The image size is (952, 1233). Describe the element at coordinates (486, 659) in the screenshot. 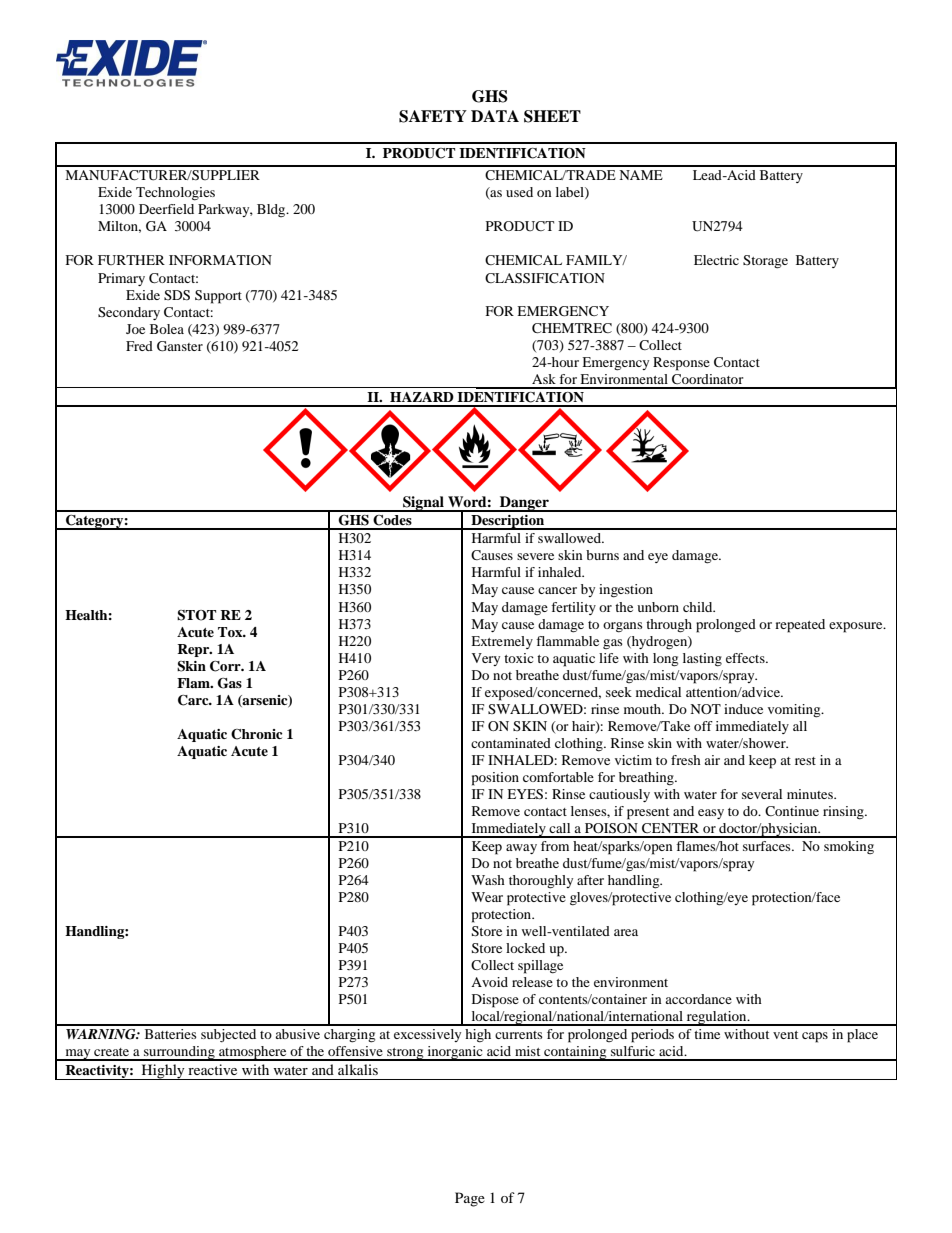

I see `Very` at that location.
